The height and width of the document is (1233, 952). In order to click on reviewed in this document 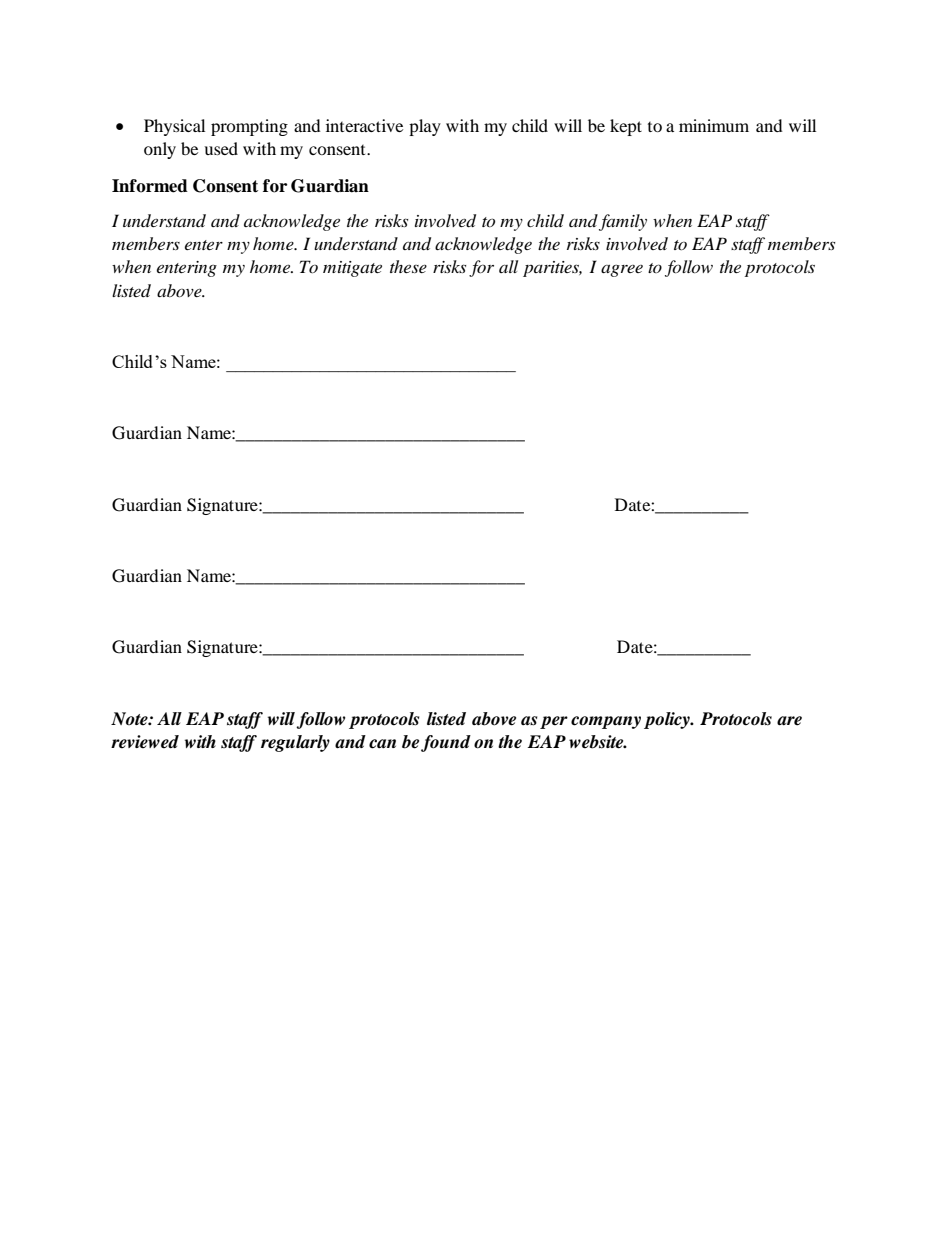, I will do `click(145, 742)`.
